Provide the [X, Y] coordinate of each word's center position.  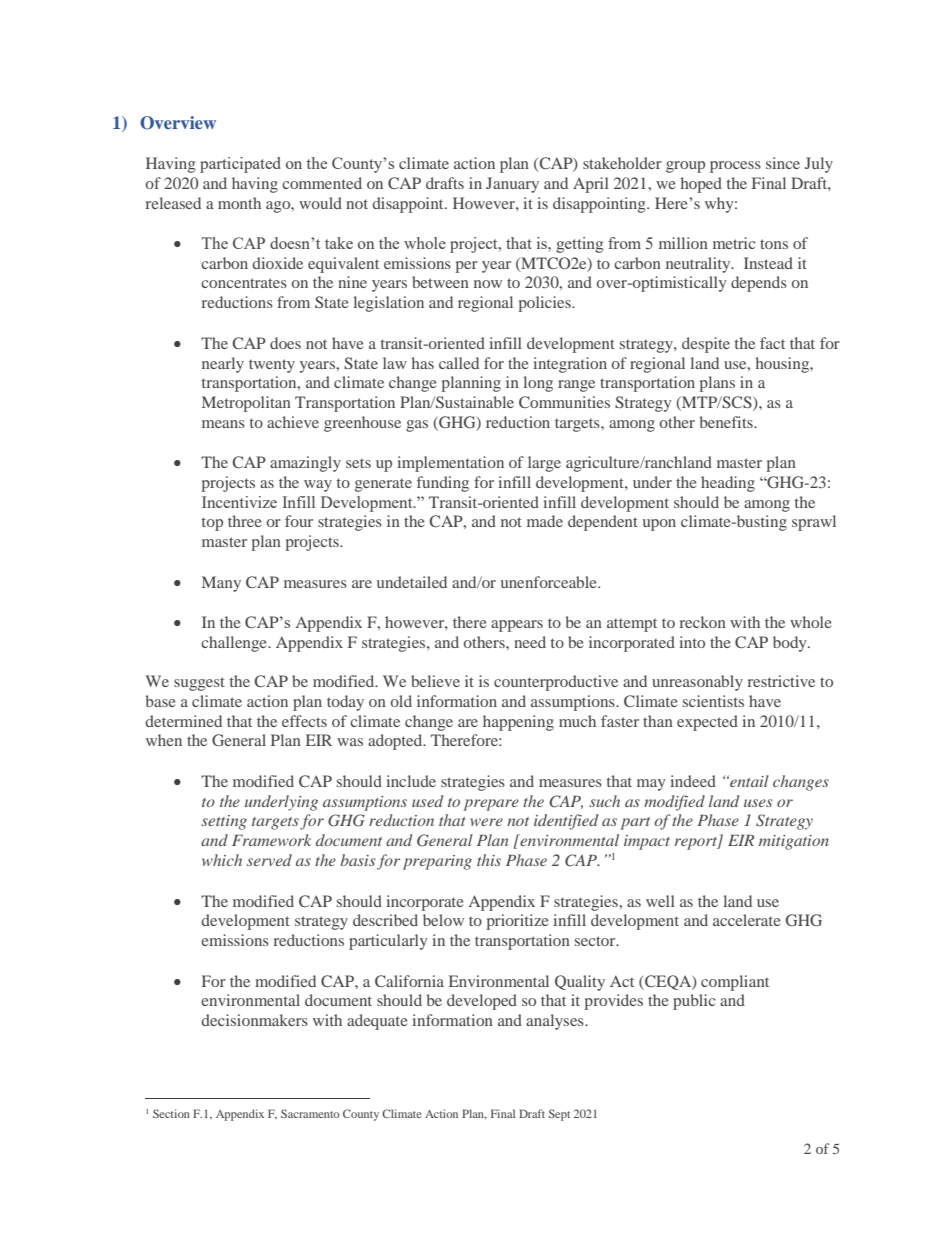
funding [443, 484]
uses [758, 803]
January [512, 185]
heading [728, 484]
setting [224, 822]
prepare [491, 805]
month [239, 203]
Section [171, 1113]
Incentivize [239, 502]
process [735, 167]
